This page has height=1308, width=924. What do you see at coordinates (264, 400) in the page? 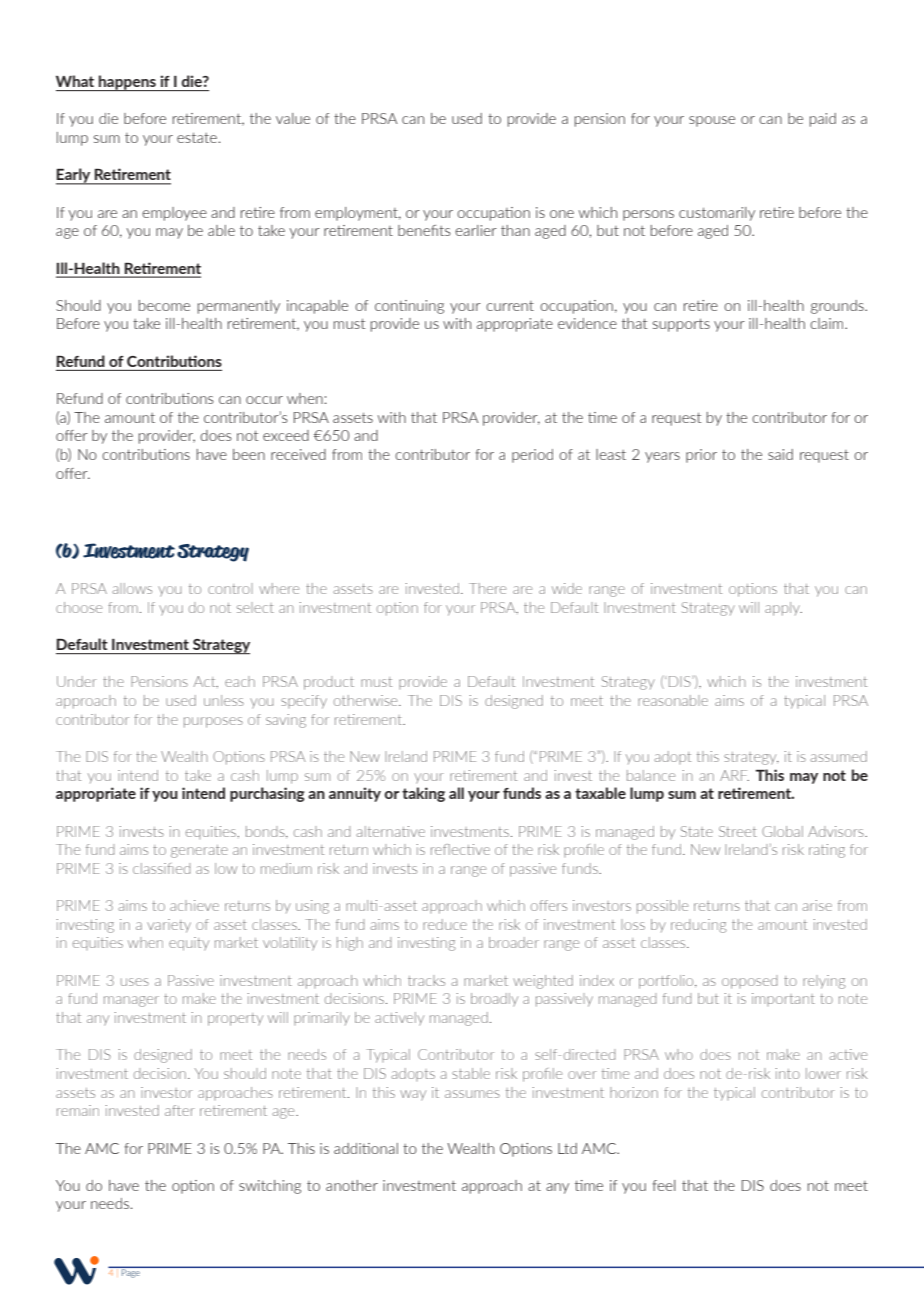
I see `occur` at bounding box center [264, 400].
